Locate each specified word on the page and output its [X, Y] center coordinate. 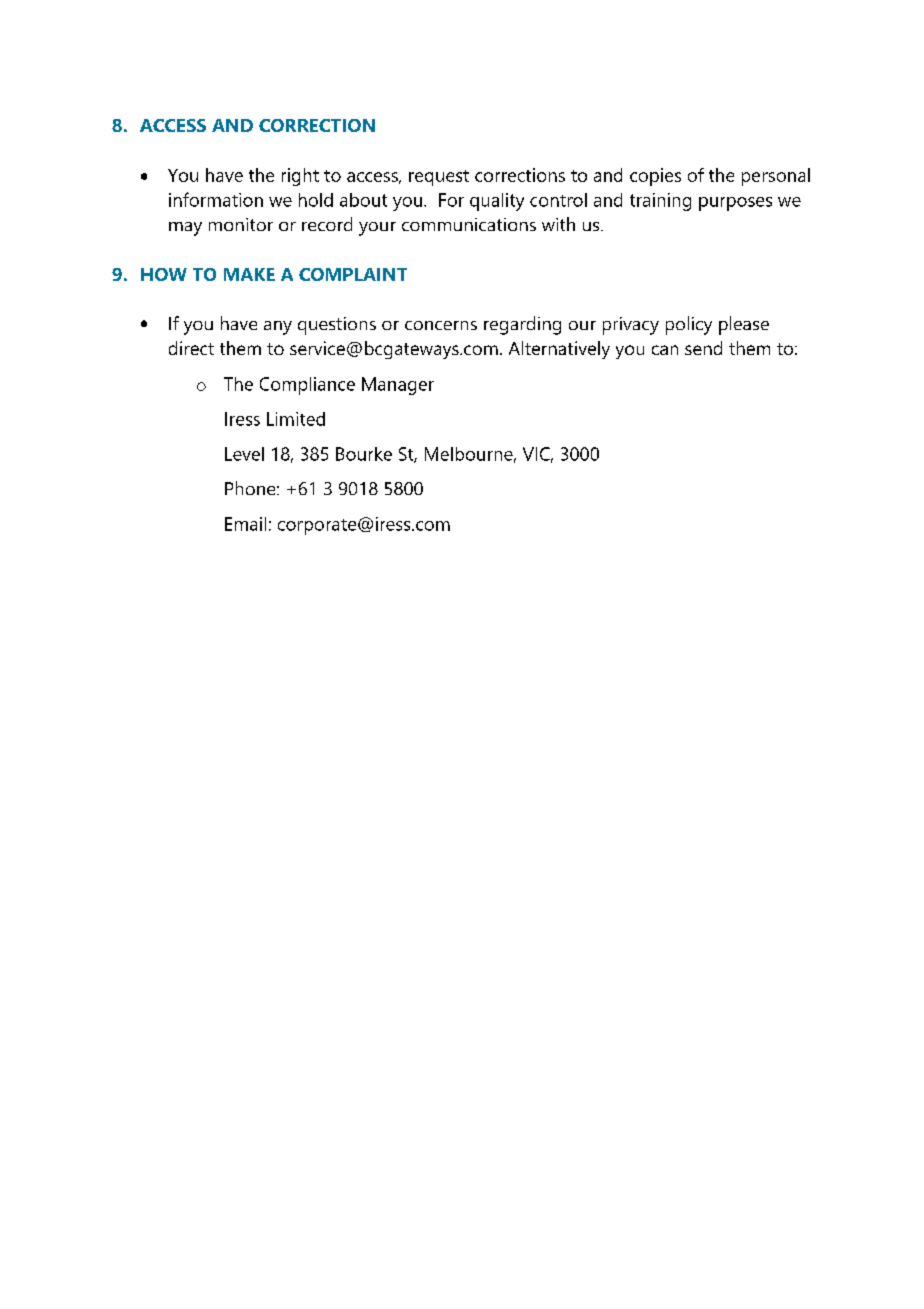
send [703, 348]
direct [191, 348]
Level [244, 454]
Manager [398, 386]
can [665, 350]
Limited [296, 419]
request [439, 178]
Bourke [364, 454]
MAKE [249, 274]
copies [655, 177]
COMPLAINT [353, 274]
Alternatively [559, 350]
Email [245, 524]
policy [689, 325]
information [216, 199]
